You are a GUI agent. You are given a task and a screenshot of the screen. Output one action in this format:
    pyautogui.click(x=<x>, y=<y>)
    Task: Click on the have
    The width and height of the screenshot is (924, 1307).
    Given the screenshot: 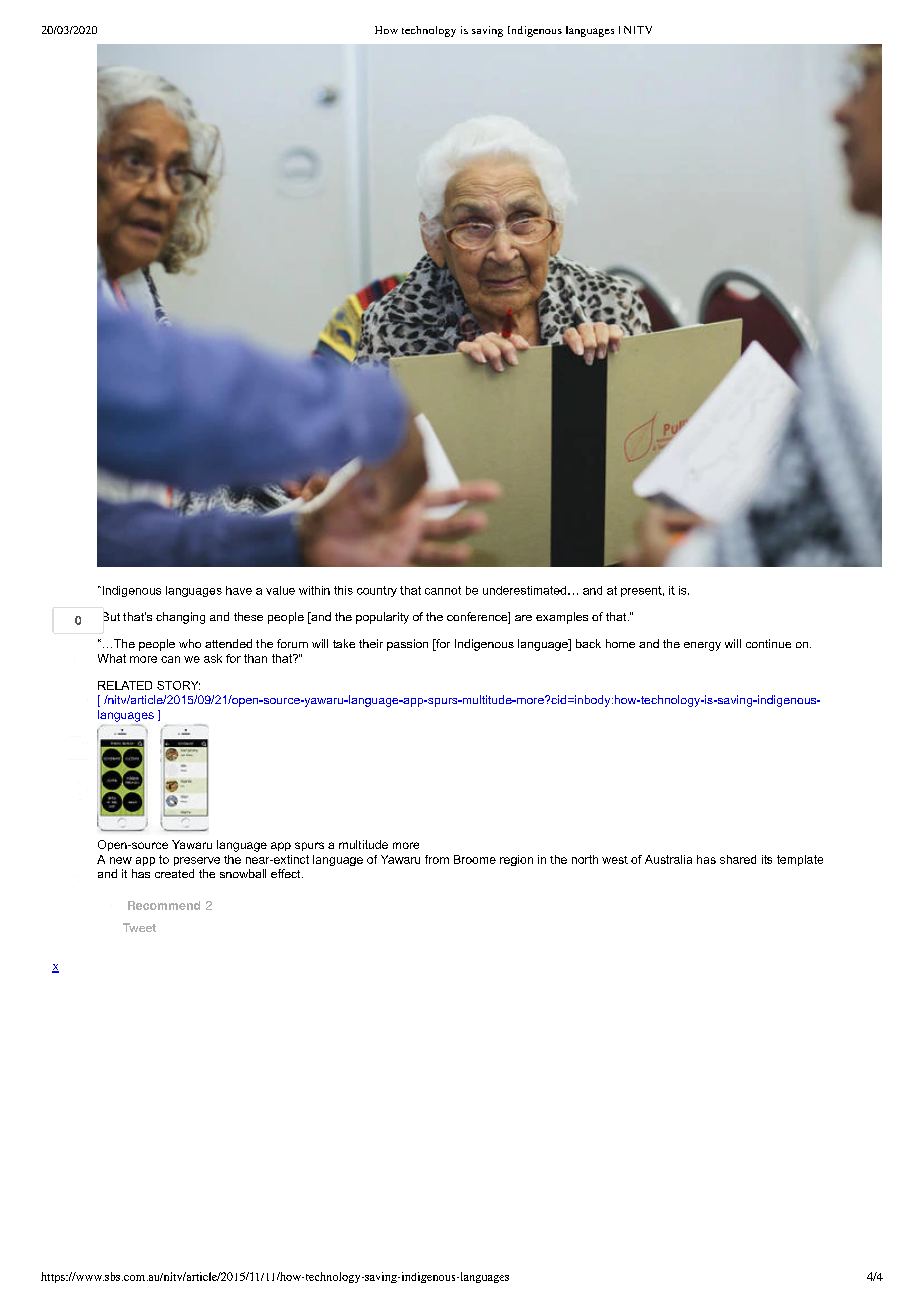 What is the action you would take?
    pyautogui.click(x=239, y=590)
